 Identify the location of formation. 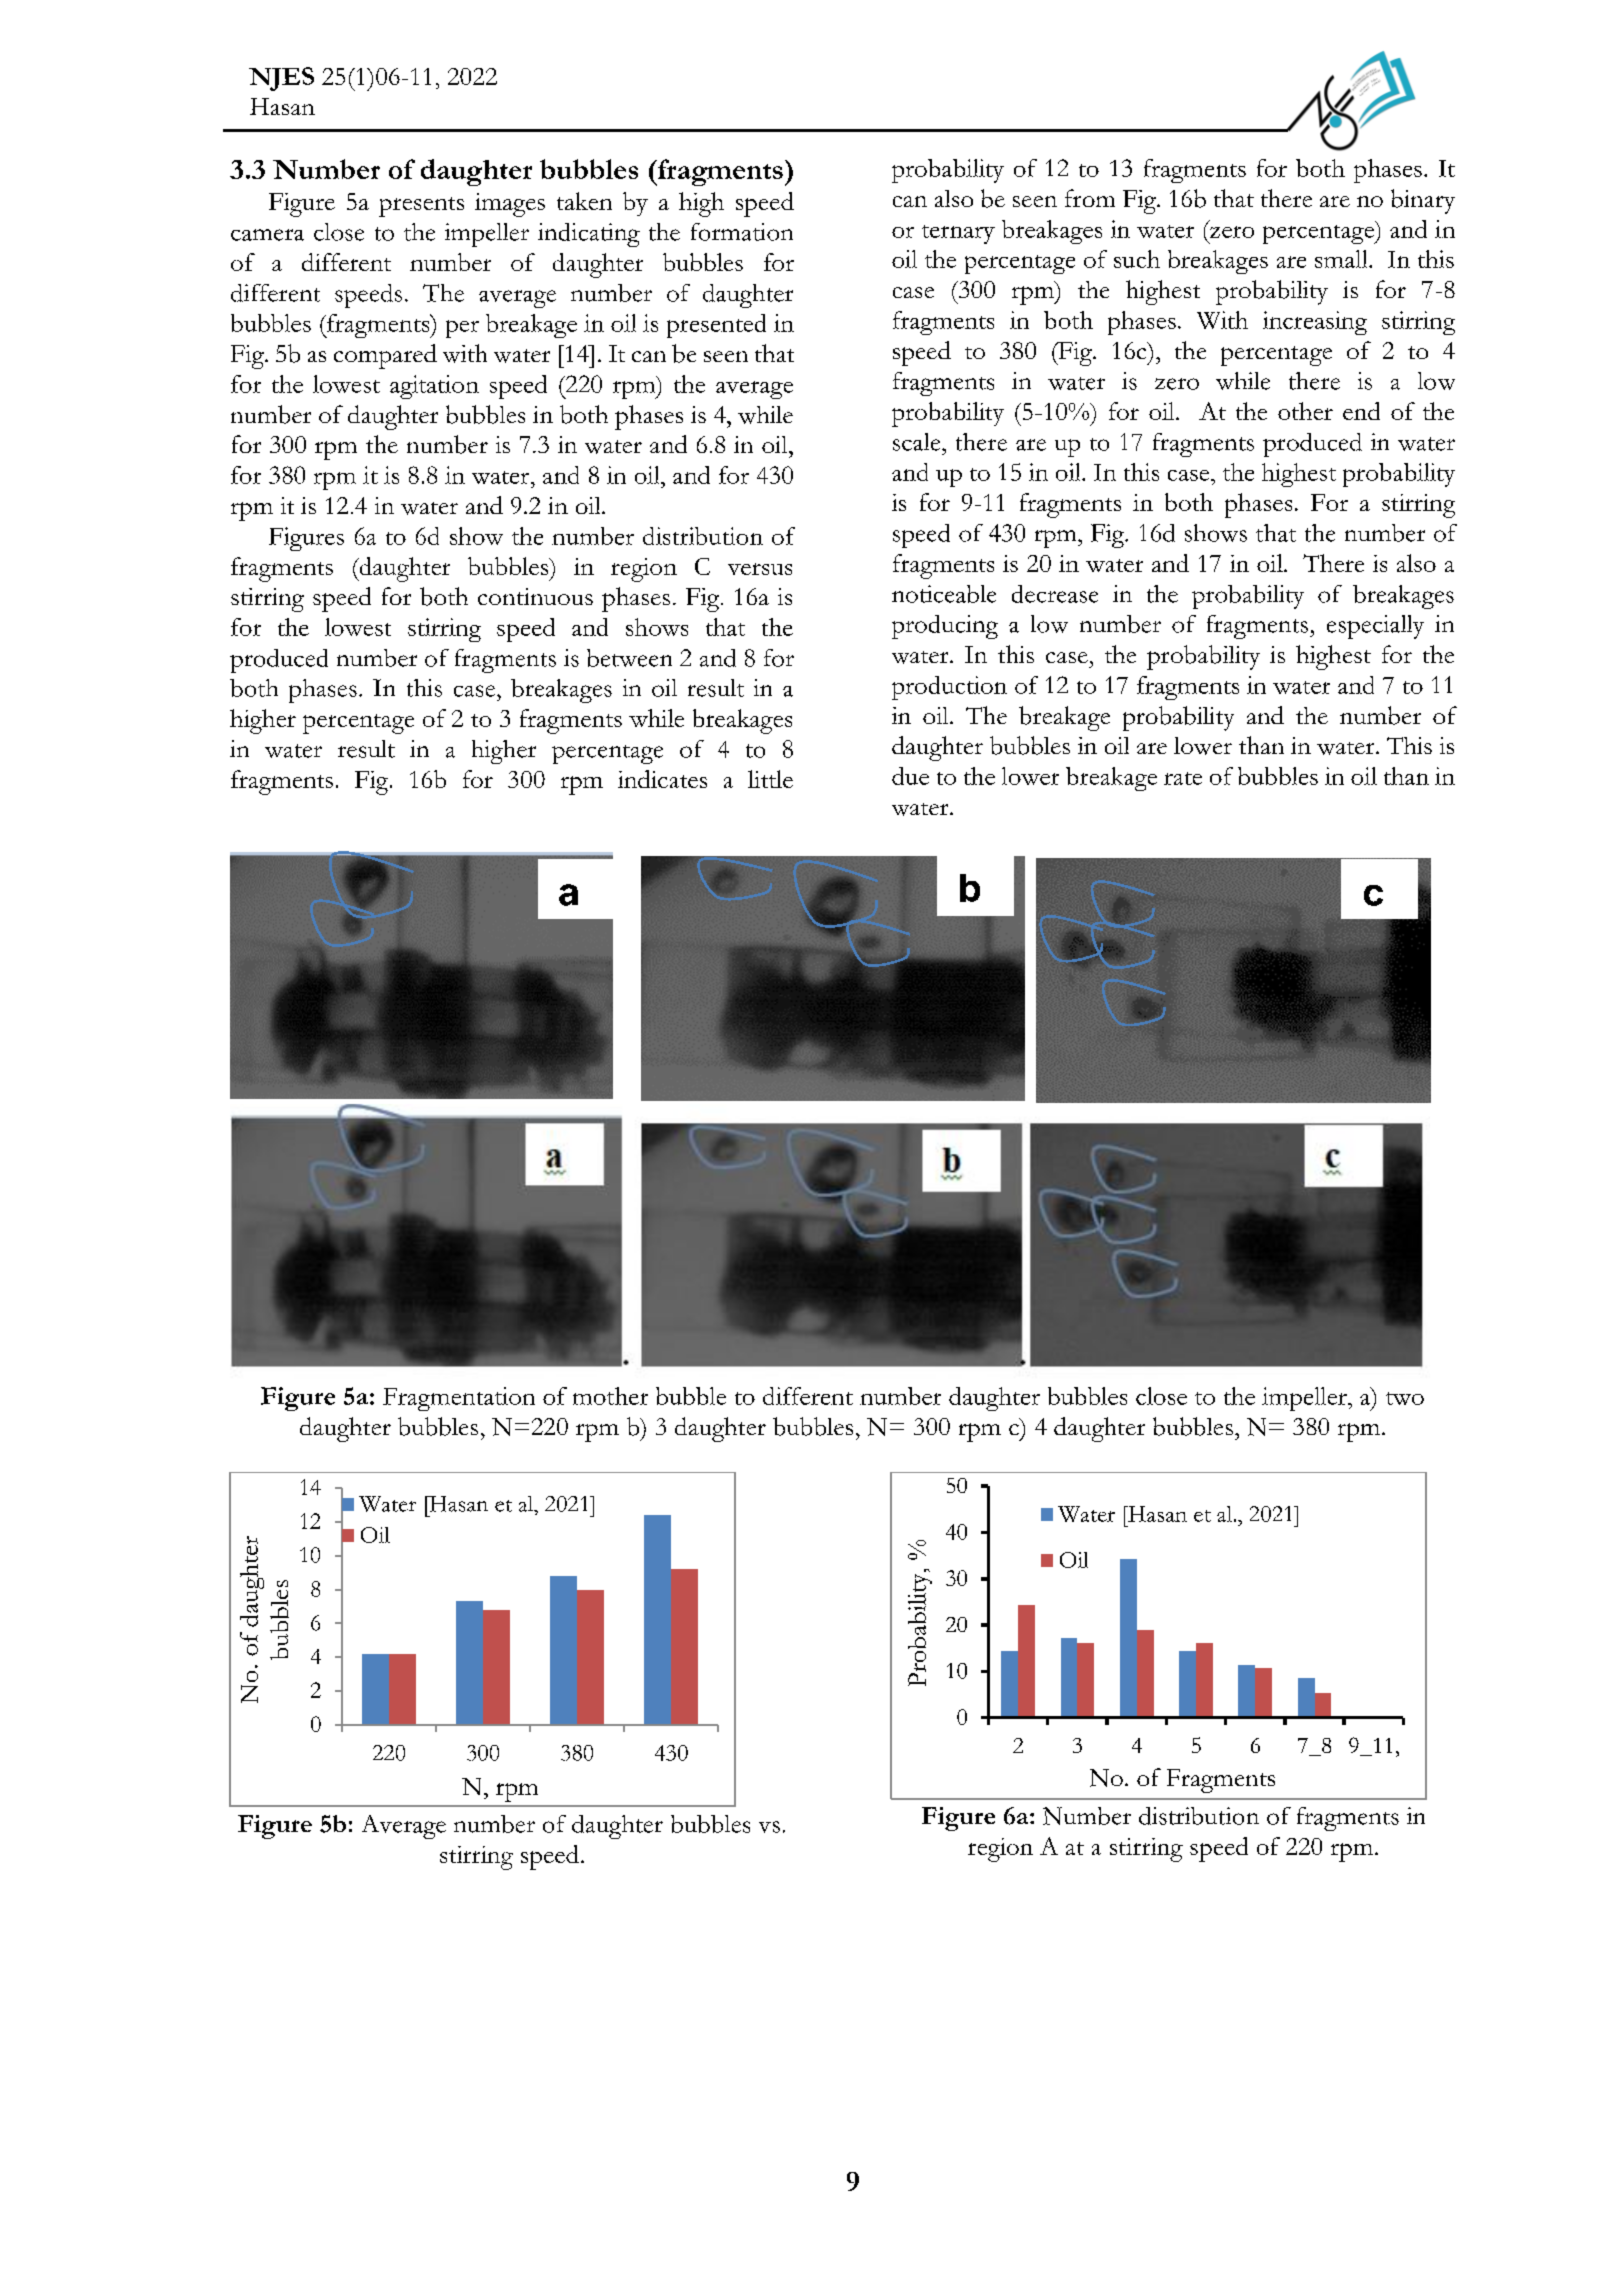
(742, 232).
